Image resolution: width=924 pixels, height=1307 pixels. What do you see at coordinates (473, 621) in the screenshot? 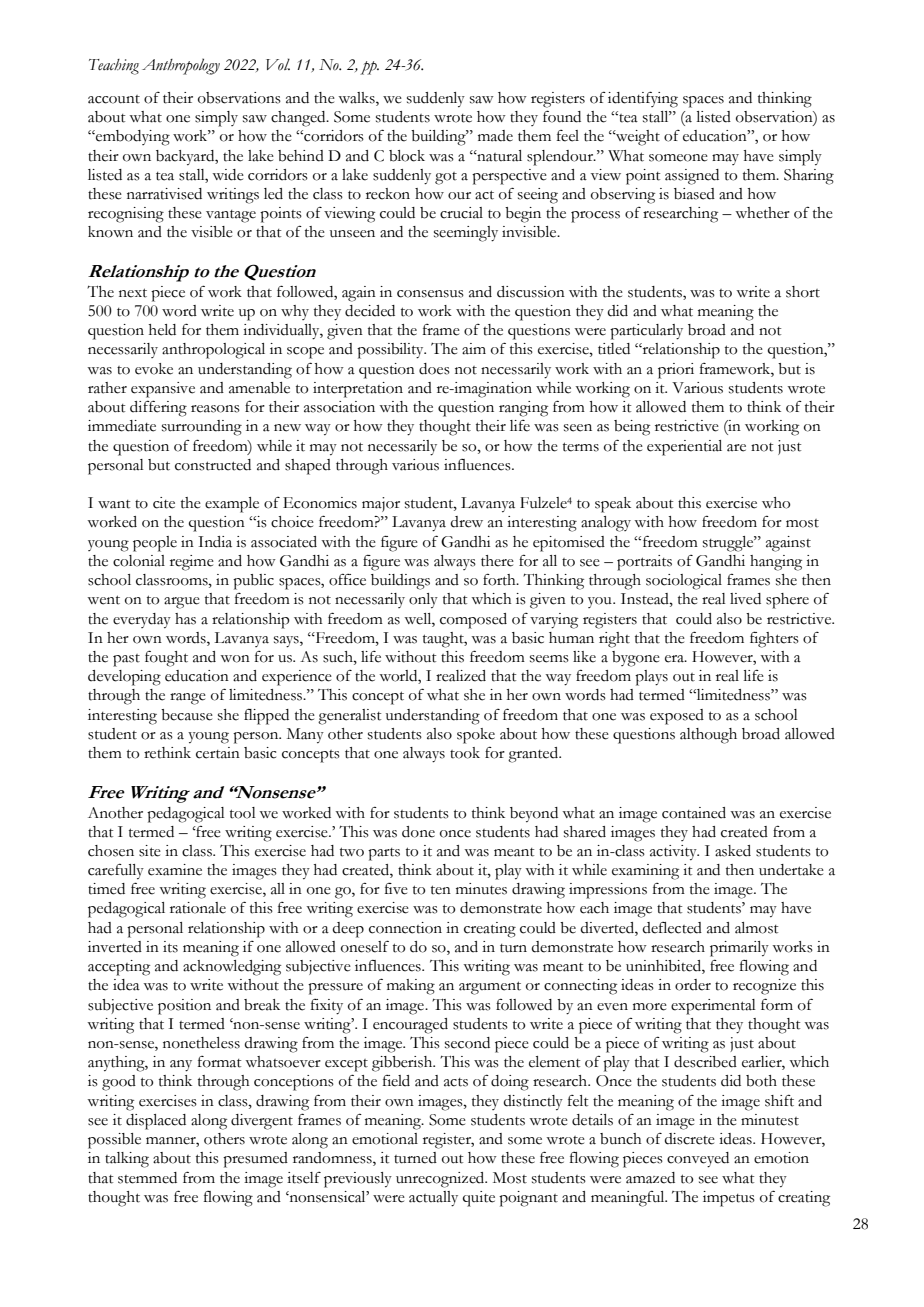
I see `composed` at bounding box center [473, 621].
